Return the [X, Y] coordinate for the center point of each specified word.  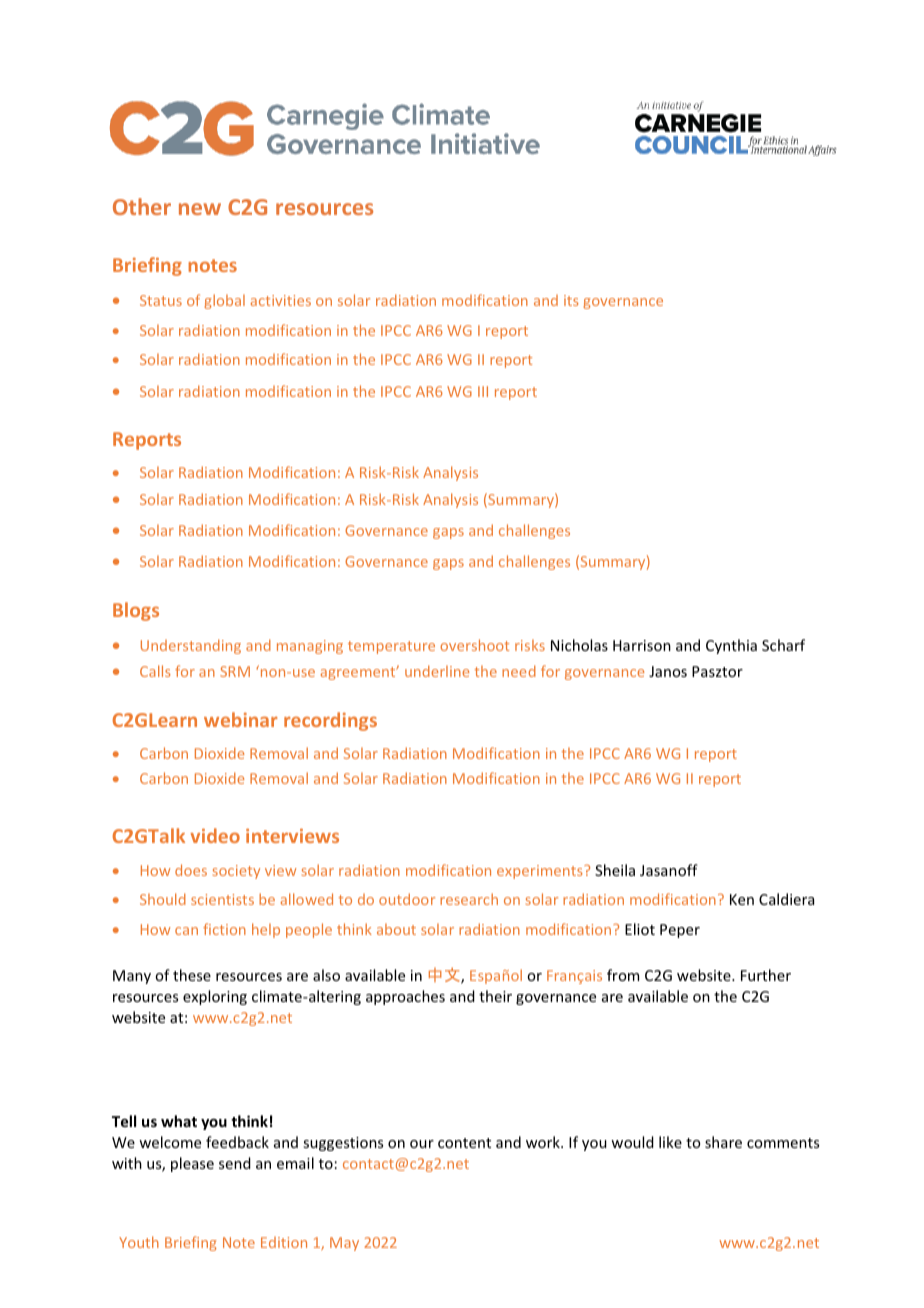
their [495, 996]
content [464, 1143]
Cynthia [731, 646]
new [200, 209]
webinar [240, 719]
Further [766, 975]
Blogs [136, 611]
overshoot [474, 645]
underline [437, 671]
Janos [668, 671]
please [192, 1164]
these [192, 975]
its [571, 300]
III [483, 391]
